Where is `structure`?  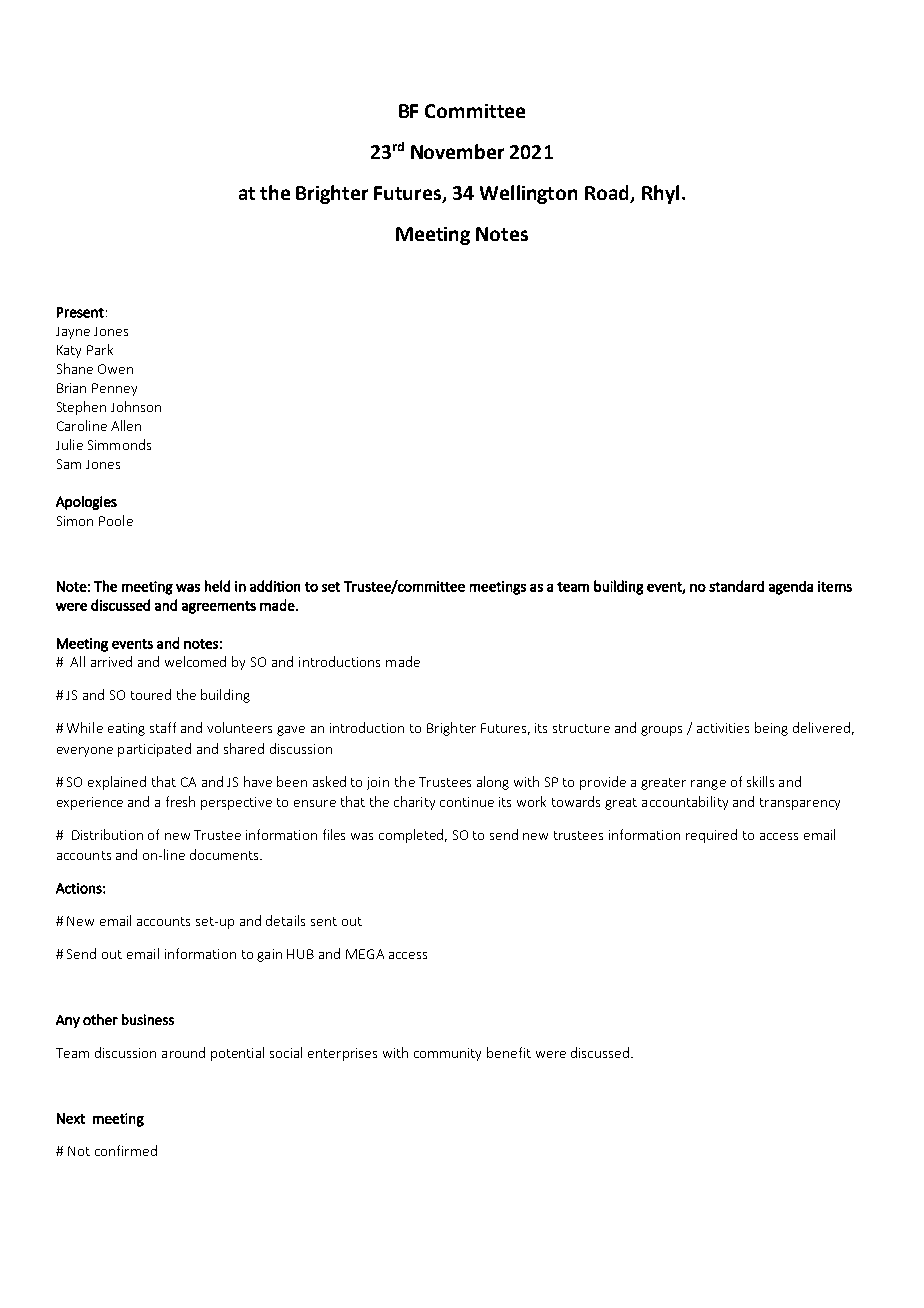
structure is located at coordinates (581, 728).
